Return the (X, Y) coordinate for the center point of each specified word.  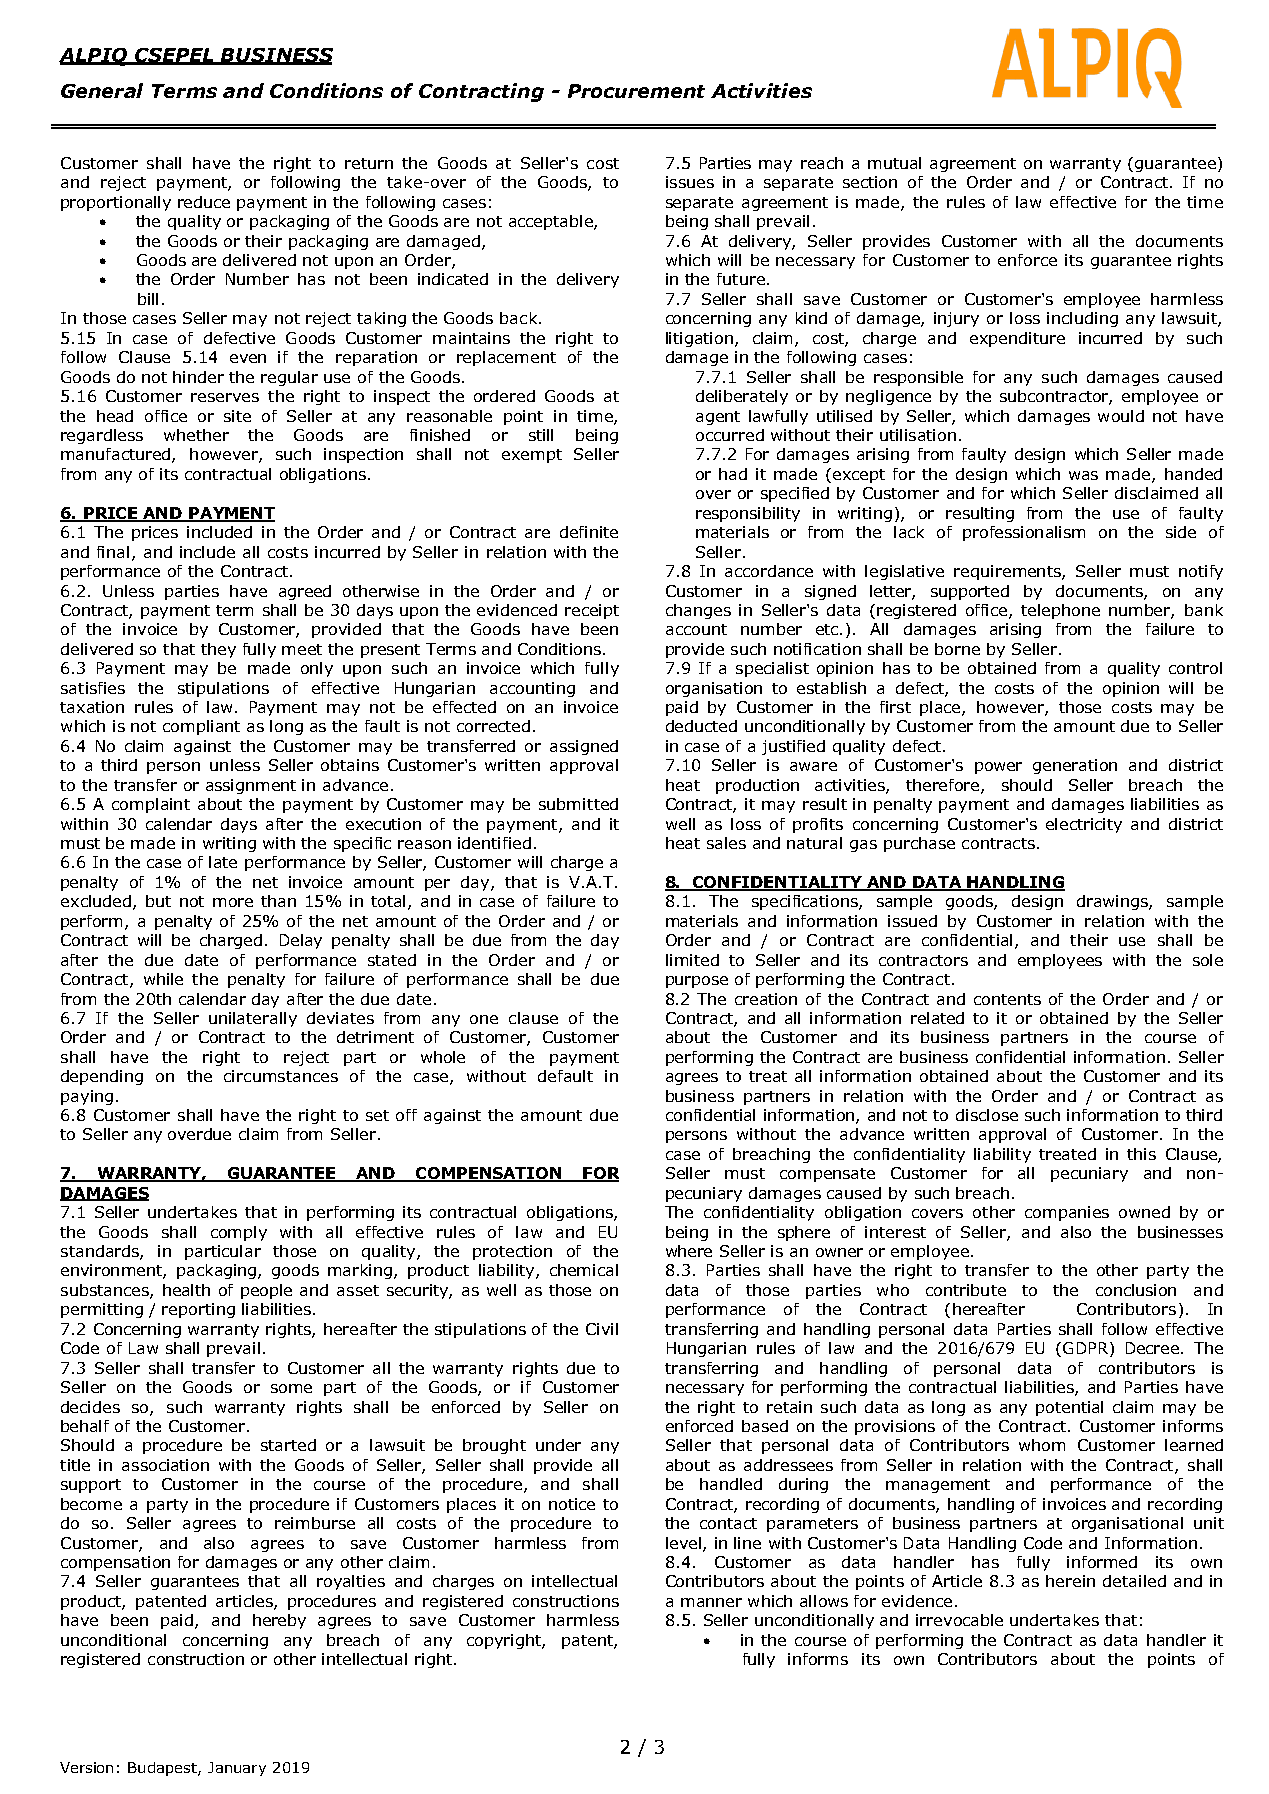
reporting (198, 1310)
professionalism (1024, 533)
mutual (894, 163)
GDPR (1085, 1348)
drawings (1113, 902)
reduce (204, 202)
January (237, 1769)
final (113, 552)
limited (692, 960)
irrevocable (959, 1620)
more (233, 902)
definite (589, 532)
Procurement (636, 91)
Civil (602, 1329)
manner (711, 1602)
